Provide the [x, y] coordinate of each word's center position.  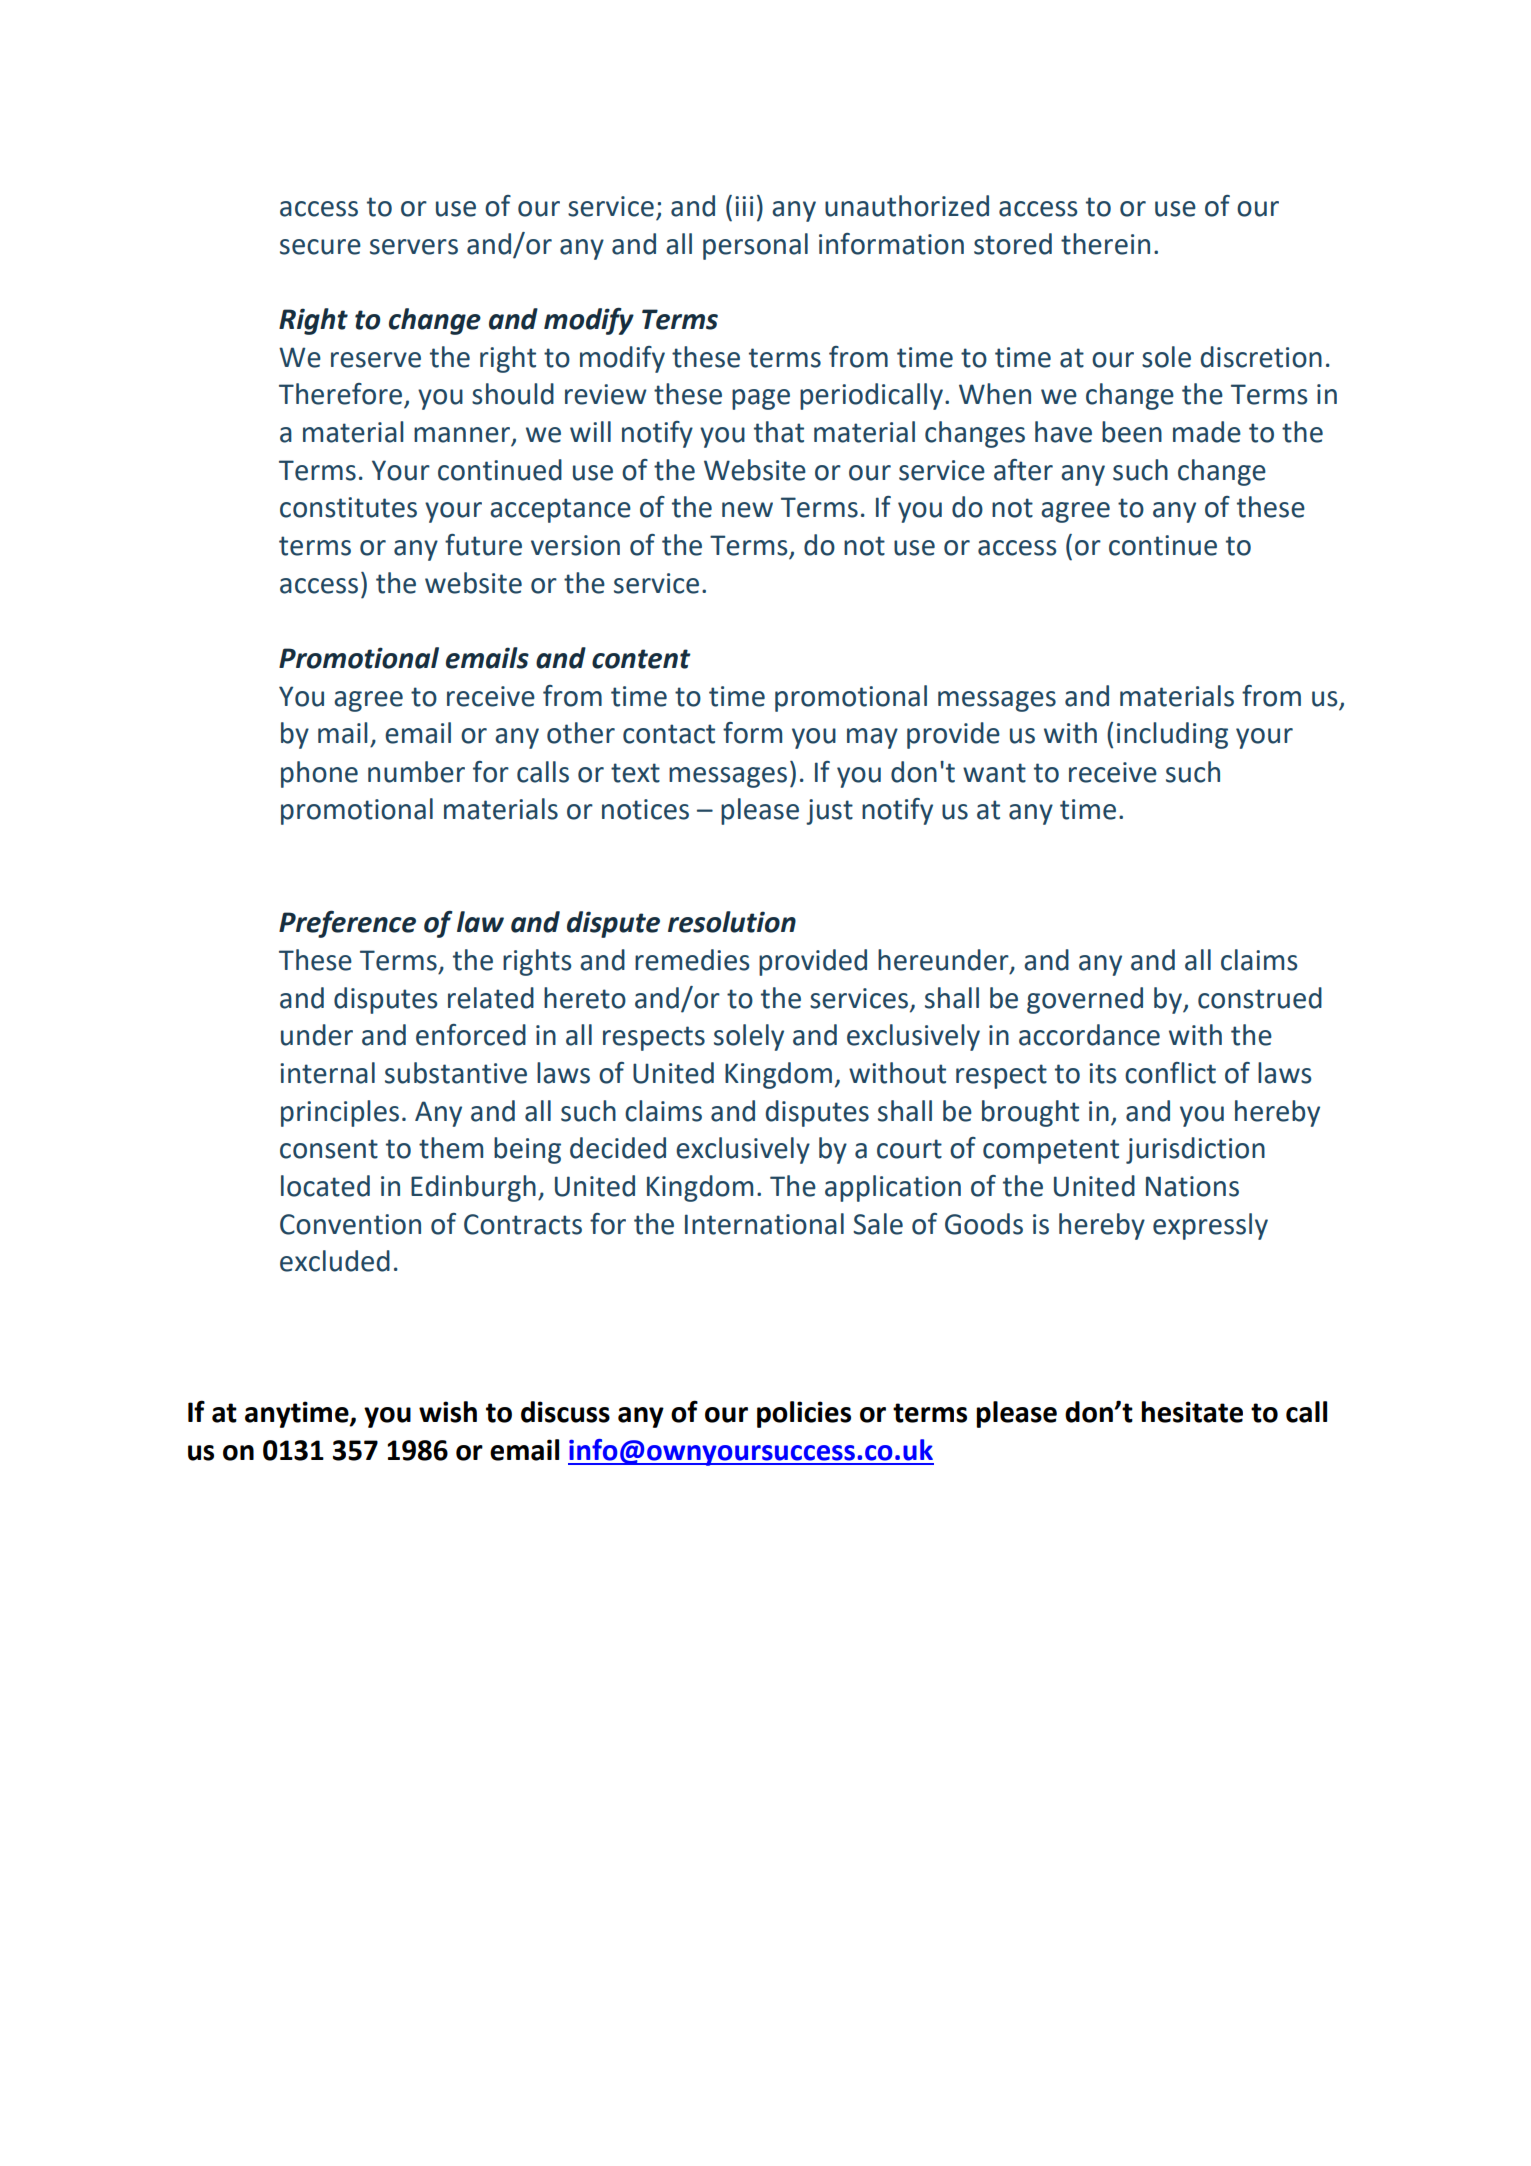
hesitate [1192, 1412]
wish [448, 1412]
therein [1105, 244]
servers [414, 247]
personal [755, 246]
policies [804, 1414]
